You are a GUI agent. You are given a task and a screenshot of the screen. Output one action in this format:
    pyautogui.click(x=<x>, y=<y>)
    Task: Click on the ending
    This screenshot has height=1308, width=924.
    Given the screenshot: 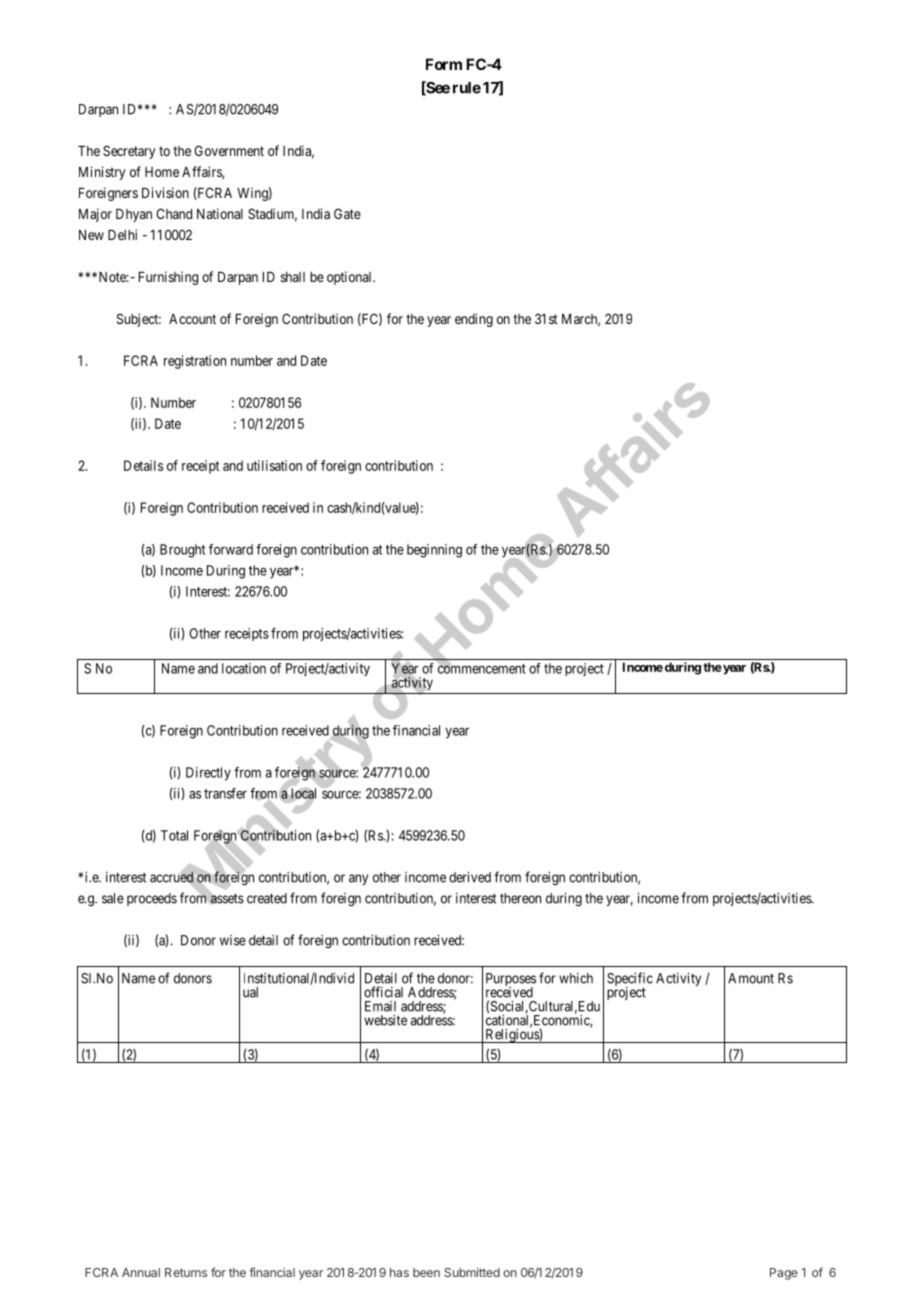 What is the action you would take?
    pyautogui.click(x=474, y=320)
